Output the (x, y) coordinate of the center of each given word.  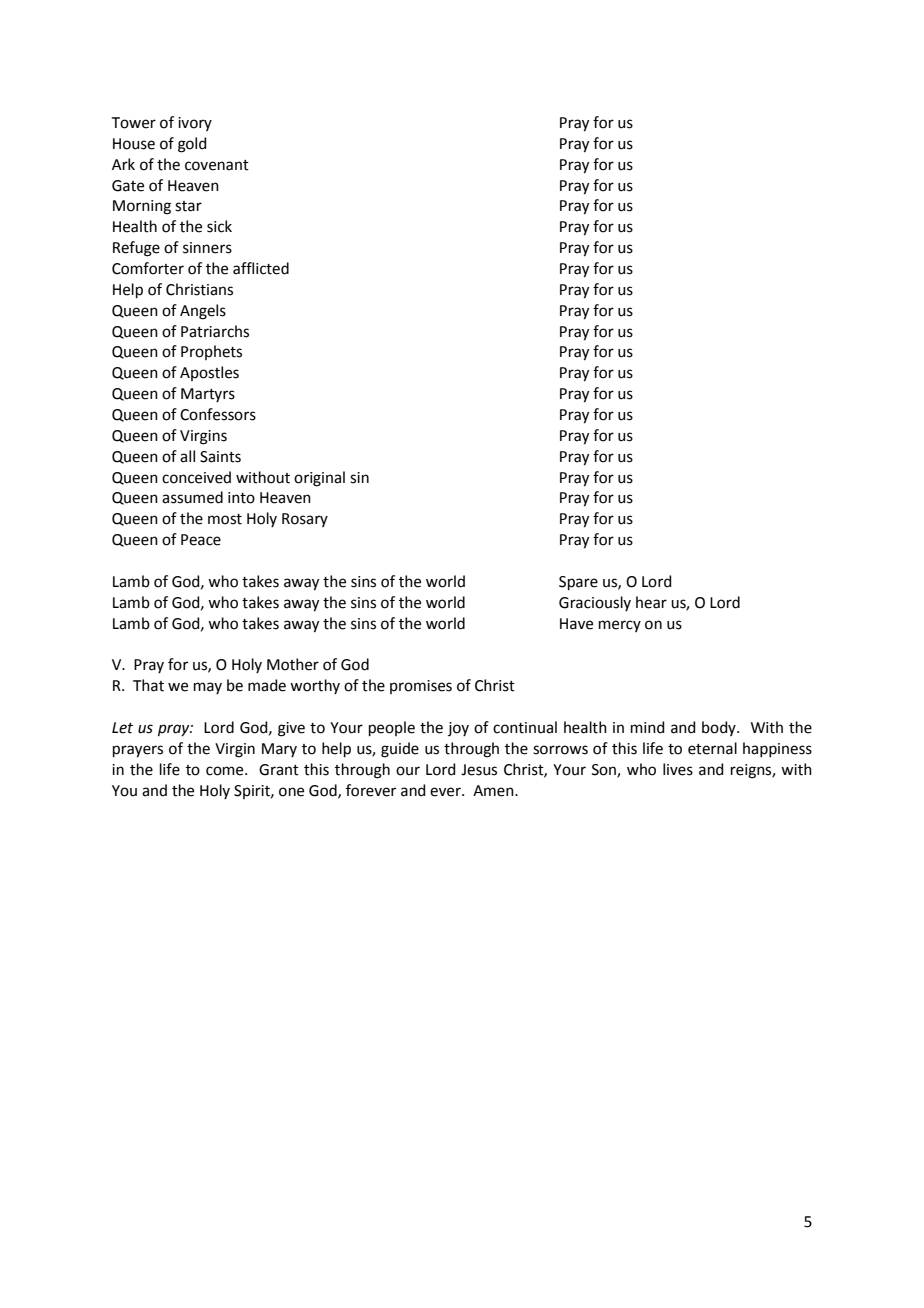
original (319, 479)
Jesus (479, 770)
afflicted (261, 268)
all (187, 456)
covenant (217, 165)
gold (192, 145)
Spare (578, 583)
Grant (279, 770)
